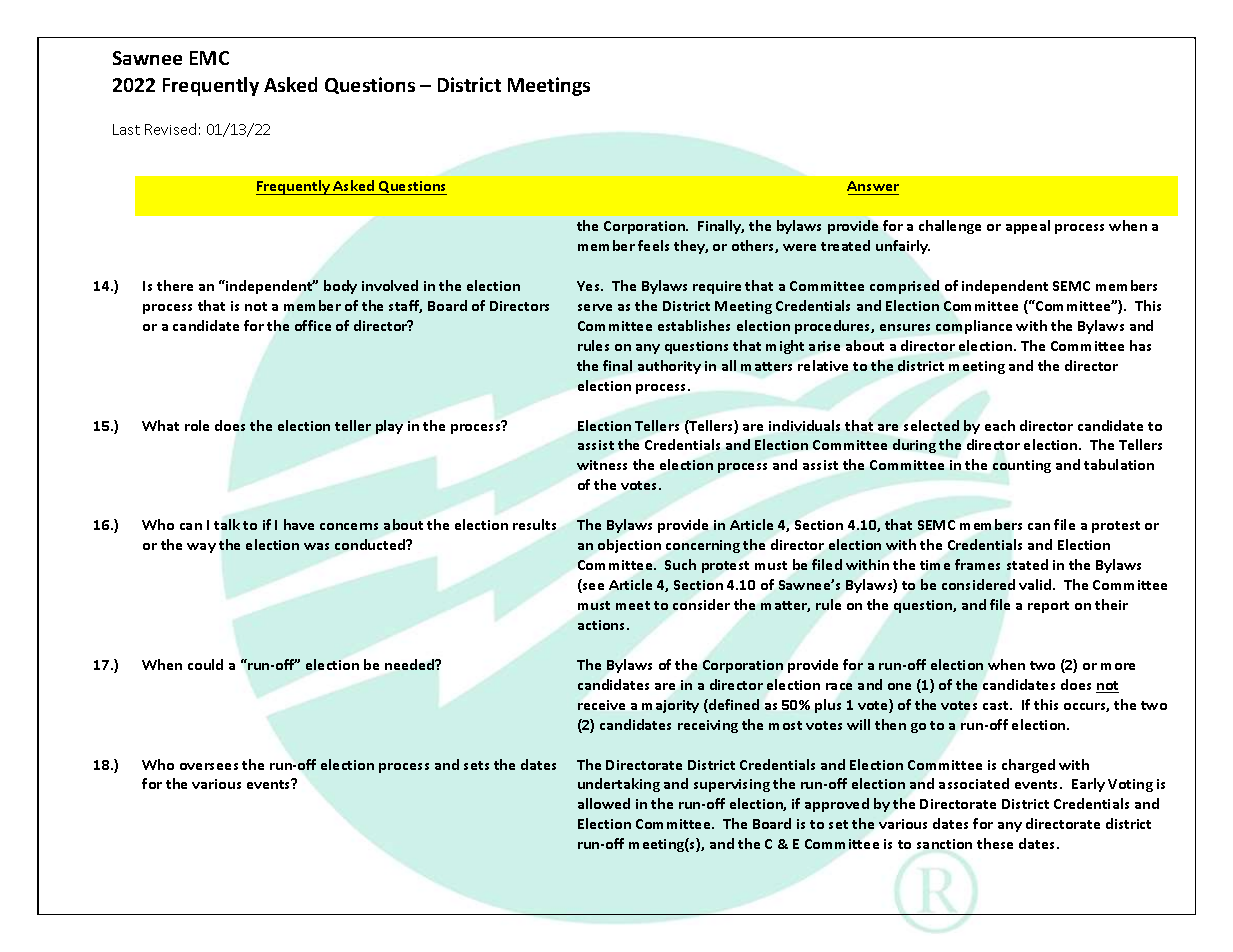 Image resolution: width=1233 pixels, height=952 pixels. Describe the element at coordinates (629, 546) in the document. I see `objection` at that location.
